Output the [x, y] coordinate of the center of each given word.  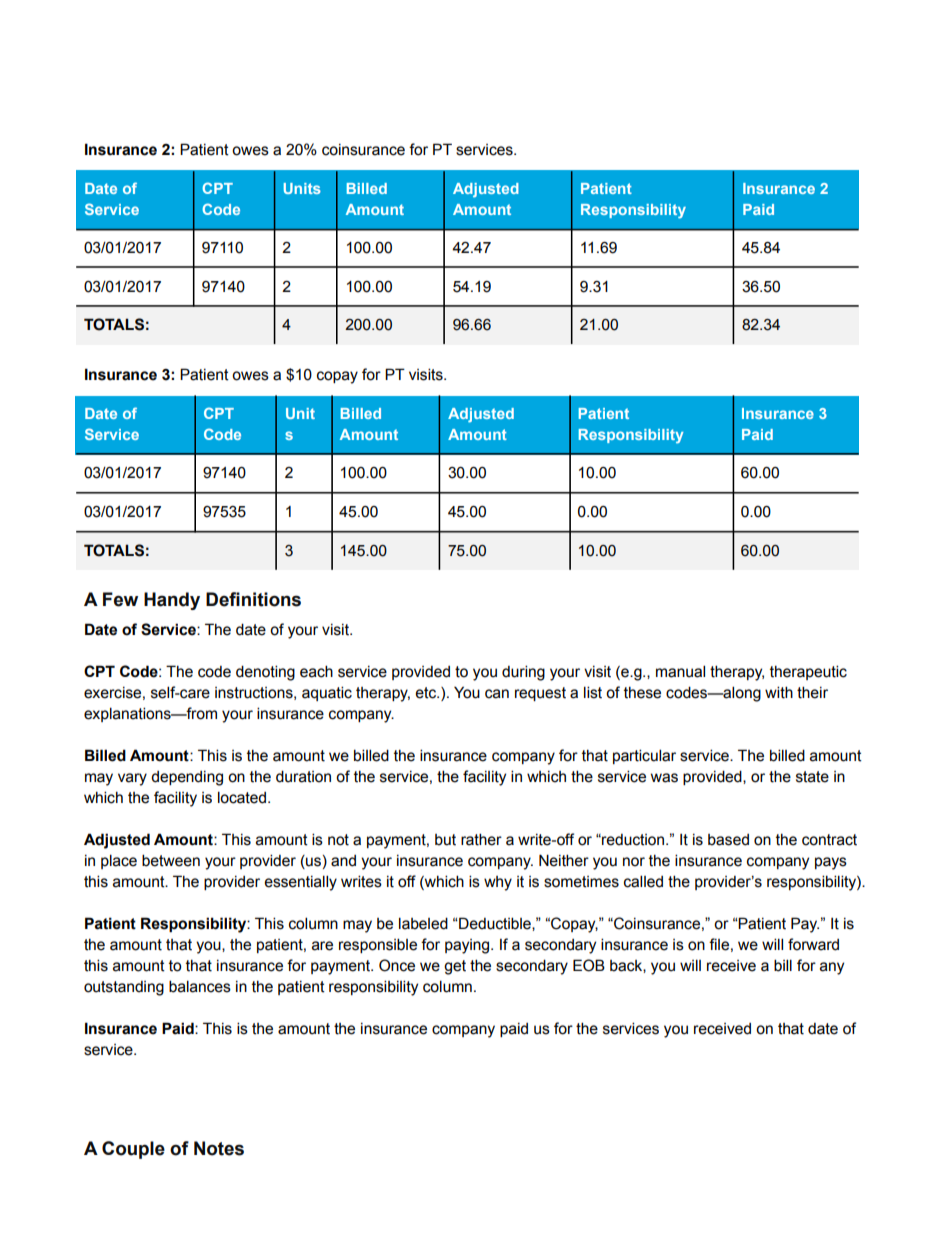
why [498, 883]
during [523, 673]
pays [831, 863]
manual [680, 671]
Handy [172, 601]
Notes [219, 1148]
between [171, 860]
